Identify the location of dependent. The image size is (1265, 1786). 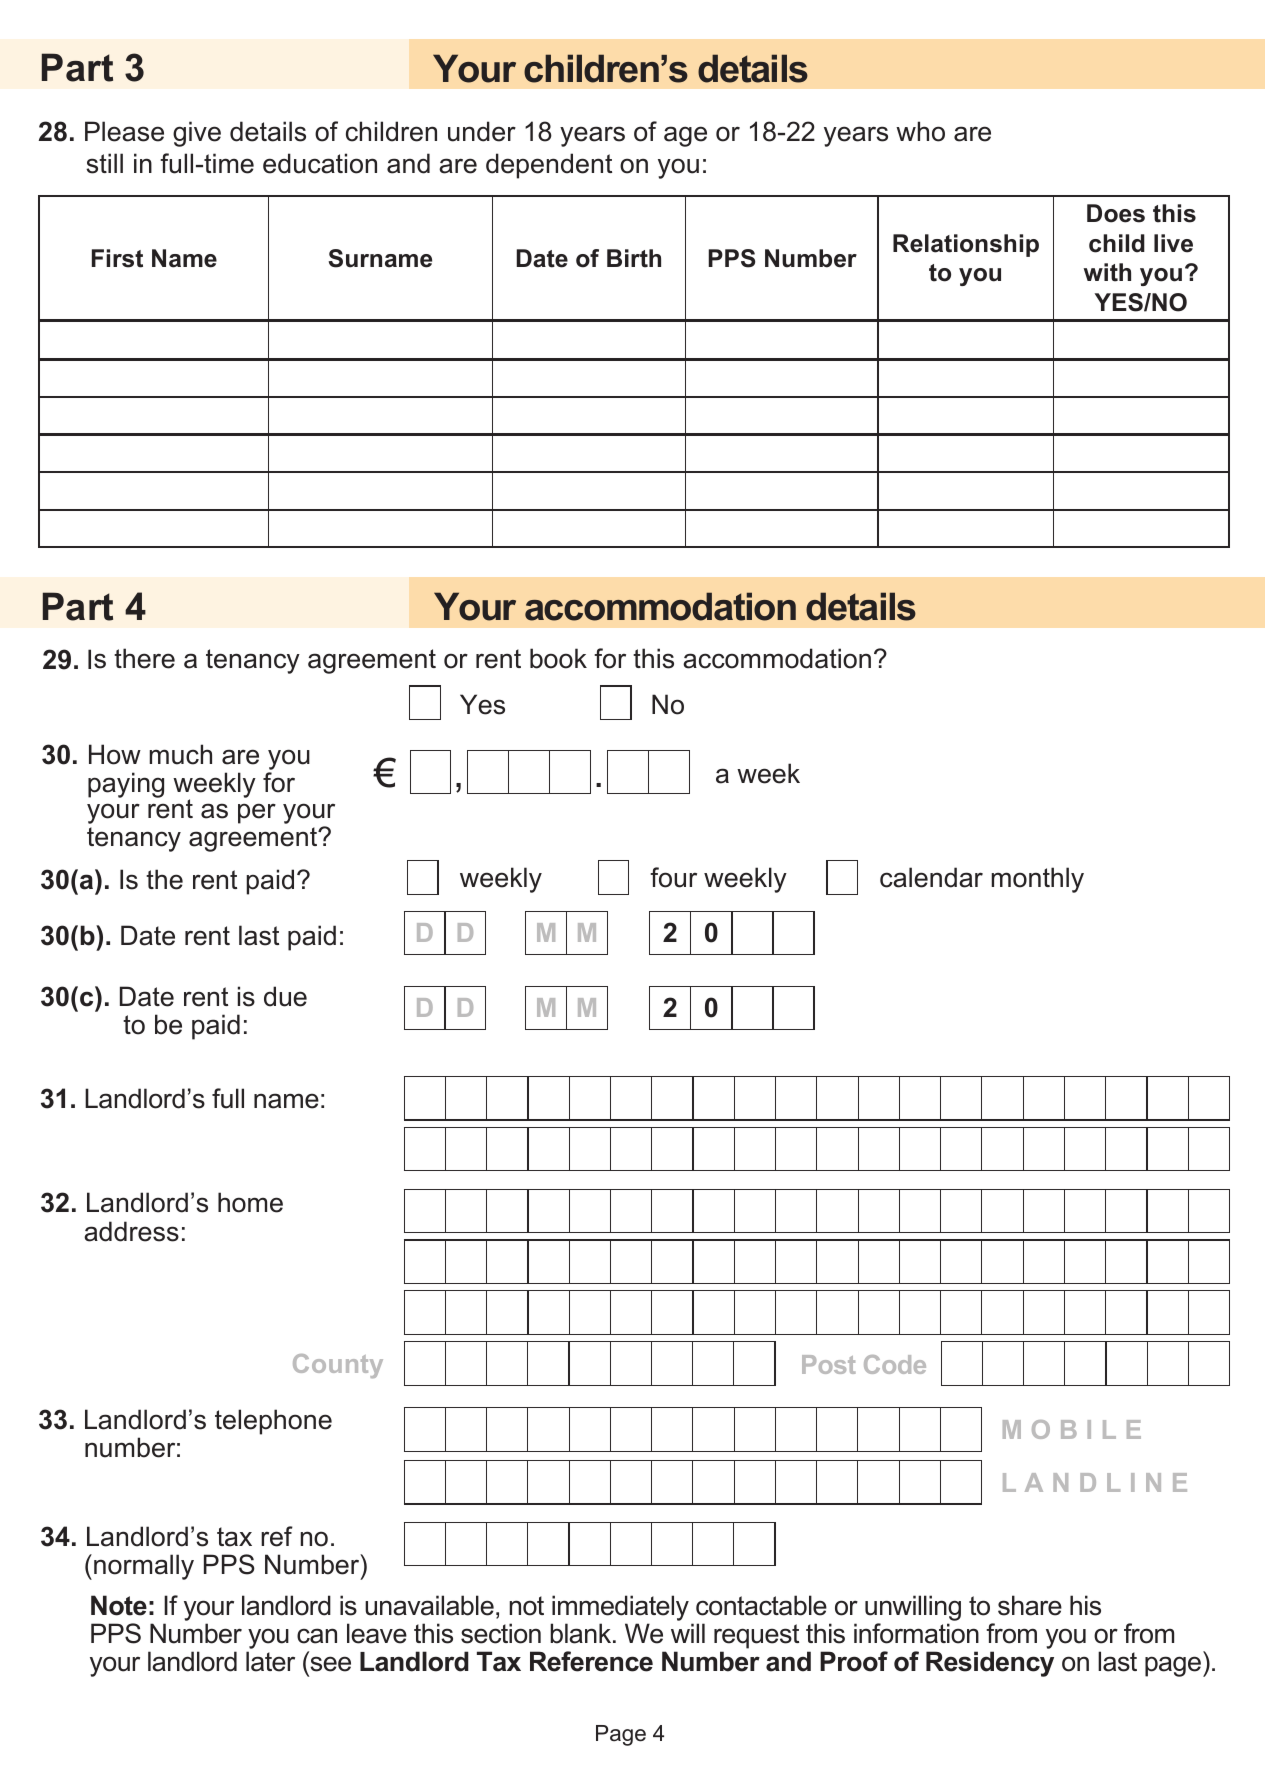
(549, 166).
